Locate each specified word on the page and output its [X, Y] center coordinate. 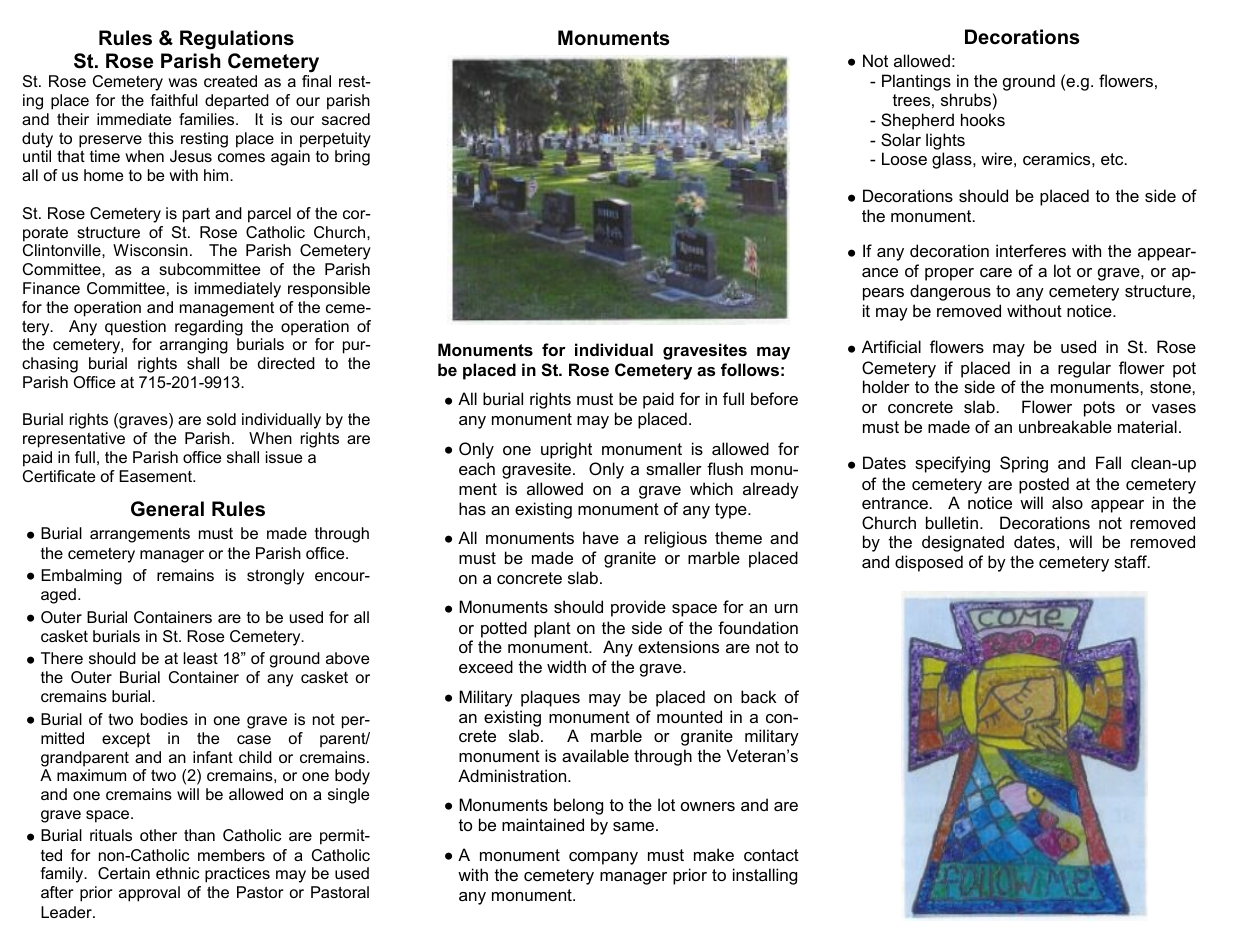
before [774, 398]
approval [149, 894]
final [316, 81]
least [201, 658]
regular [1084, 369]
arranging [194, 346]
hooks [983, 119]
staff [1131, 561]
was [182, 82]
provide [638, 608]
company [603, 858]
